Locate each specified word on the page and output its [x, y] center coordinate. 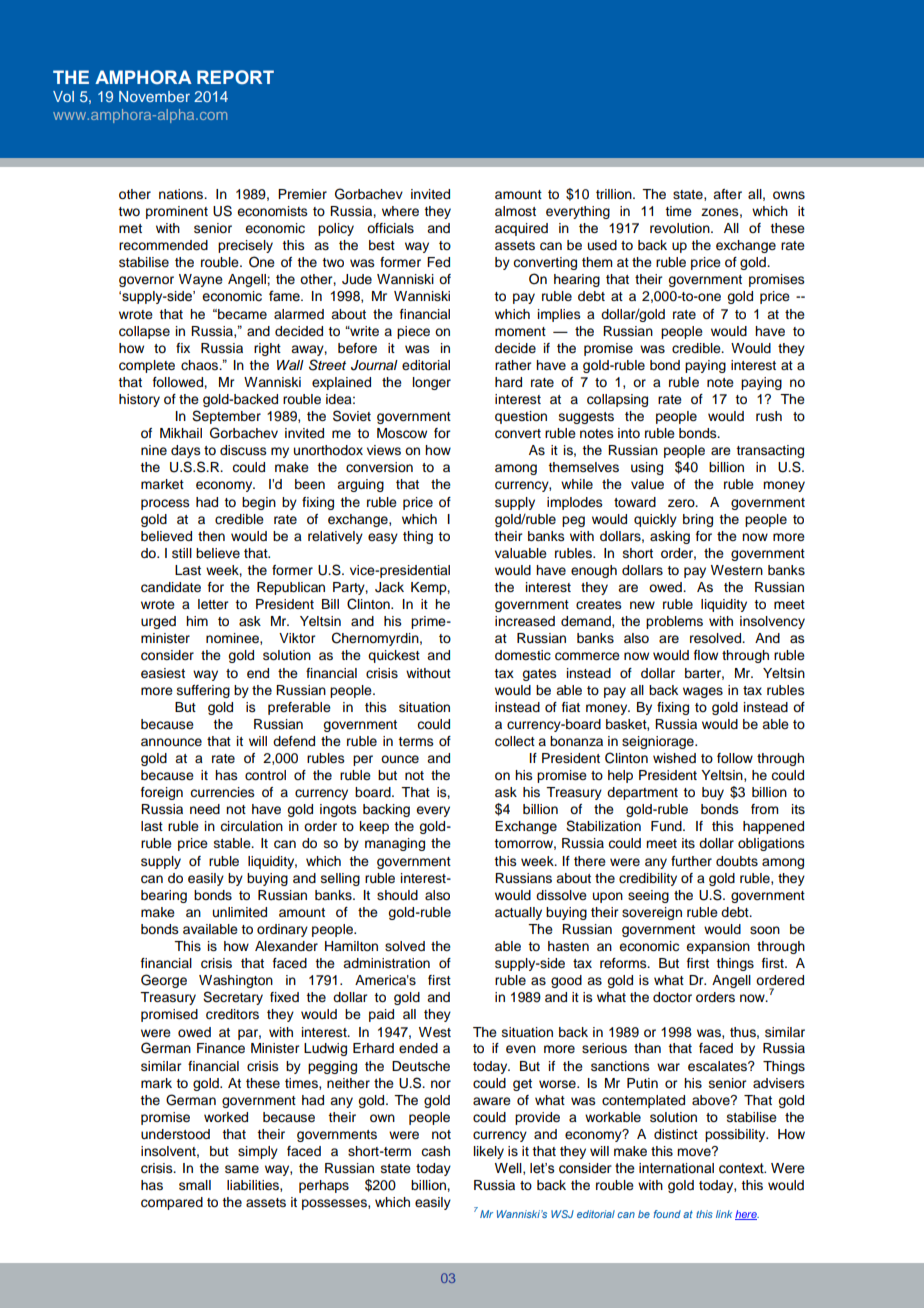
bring [698, 520]
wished [674, 758]
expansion [718, 947]
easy [383, 538]
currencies [222, 792]
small [195, 1185]
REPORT [235, 77]
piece [413, 332]
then [211, 536]
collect [515, 741]
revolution [681, 228]
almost [515, 211]
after [727, 194]
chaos [201, 365]
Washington [236, 981]
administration [386, 963]
